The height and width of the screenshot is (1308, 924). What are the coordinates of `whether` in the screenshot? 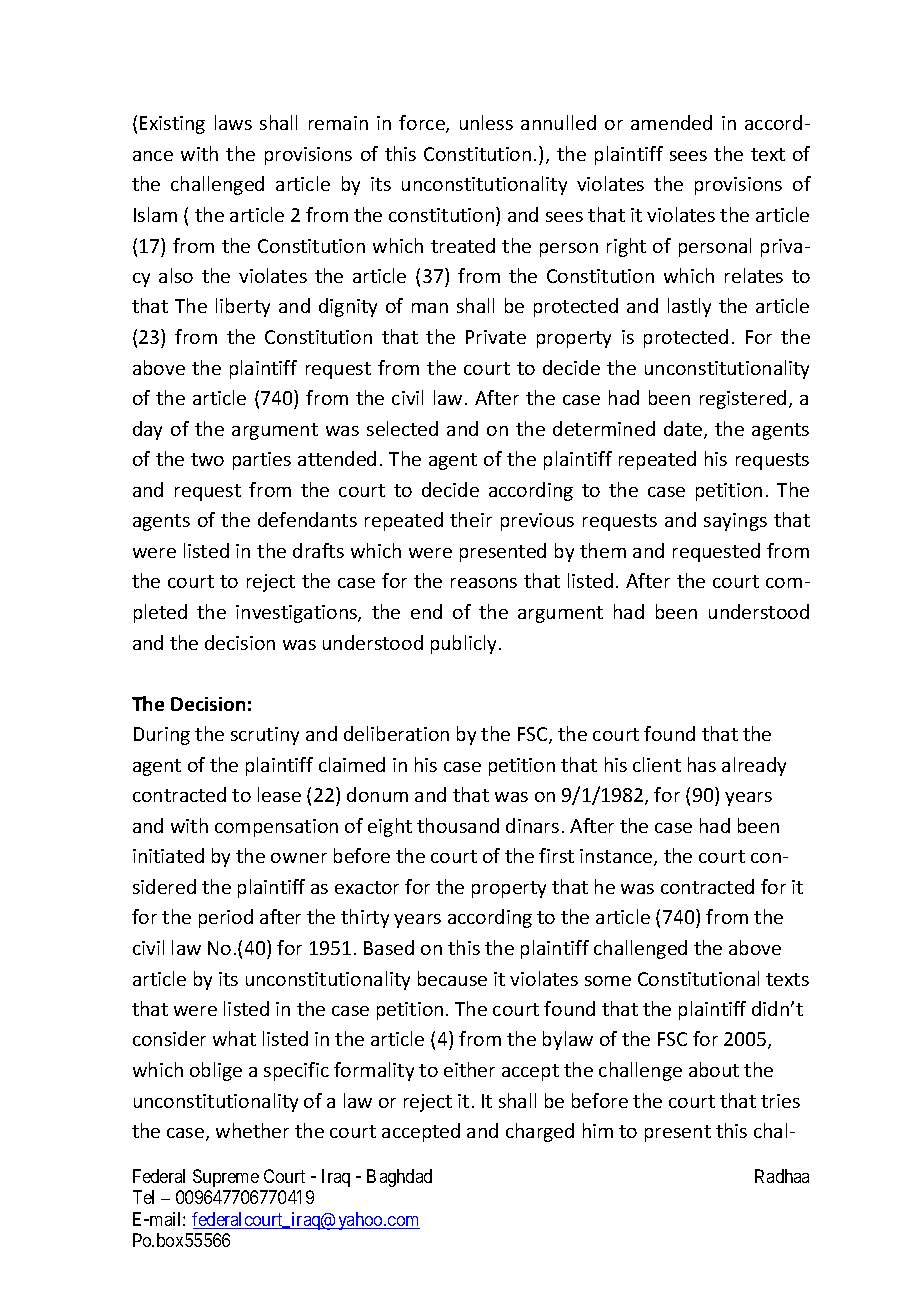 It's located at (252, 1130).
